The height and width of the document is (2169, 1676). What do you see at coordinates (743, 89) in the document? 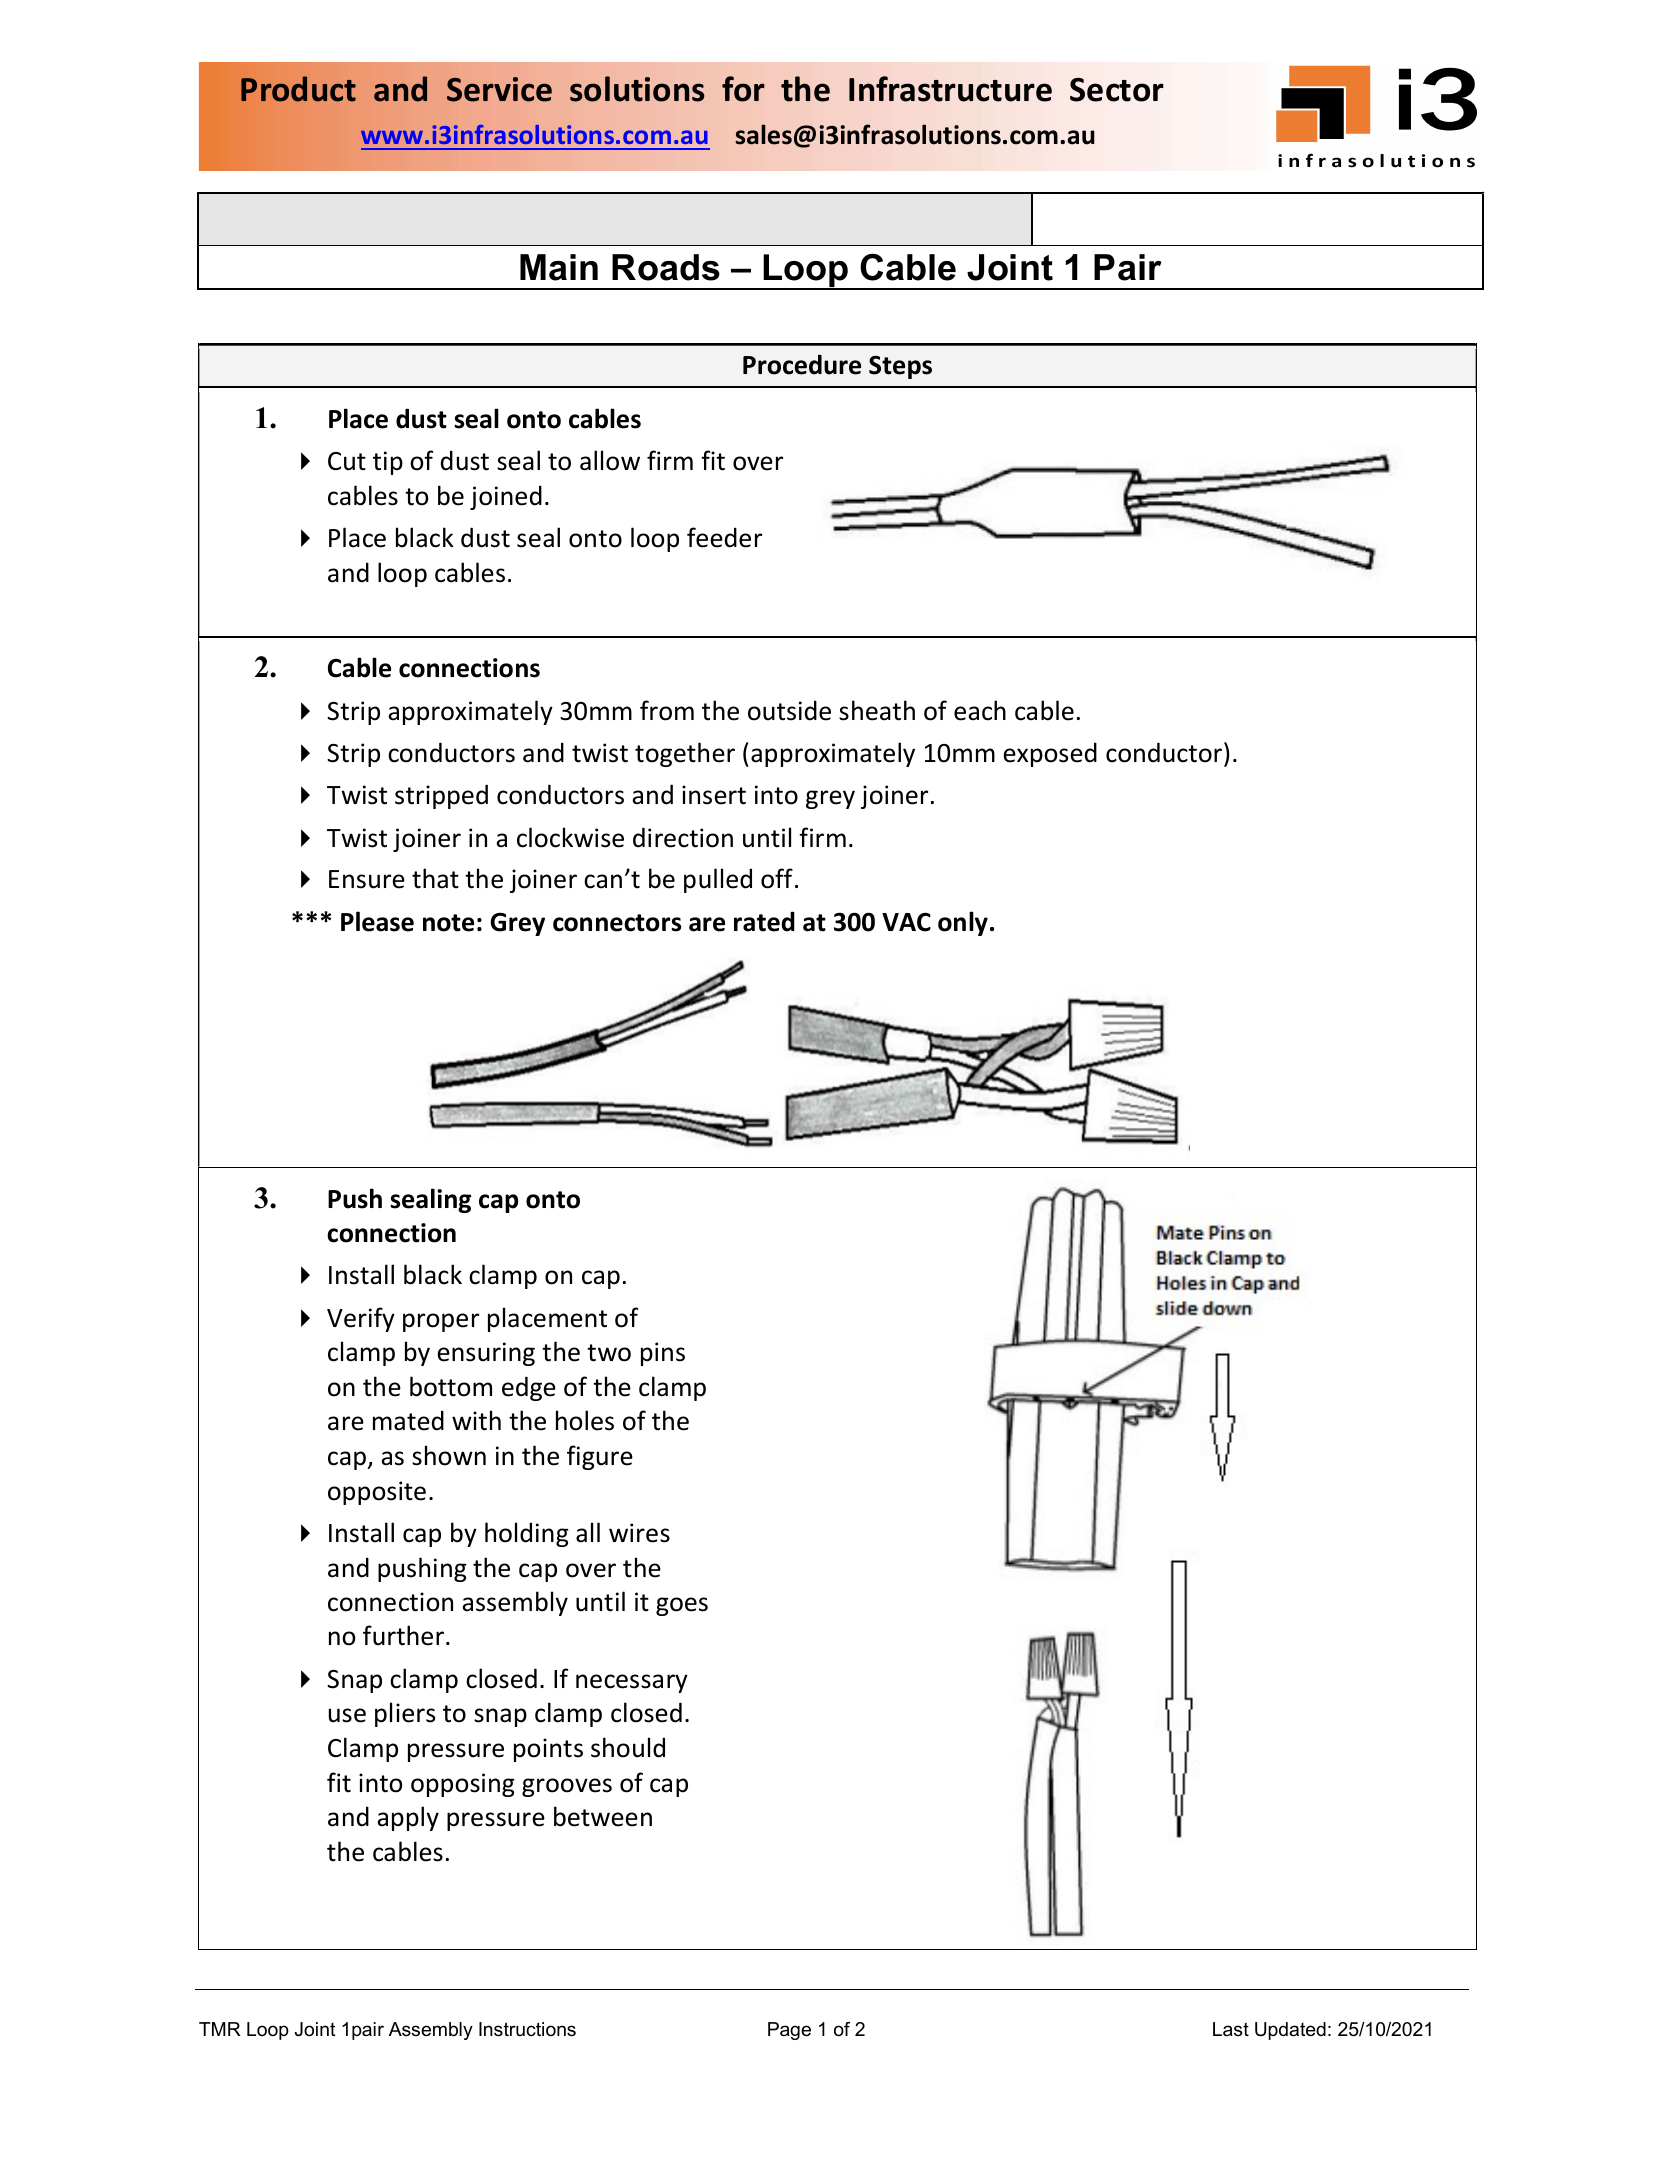
I see `for` at bounding box center [743, 89].
